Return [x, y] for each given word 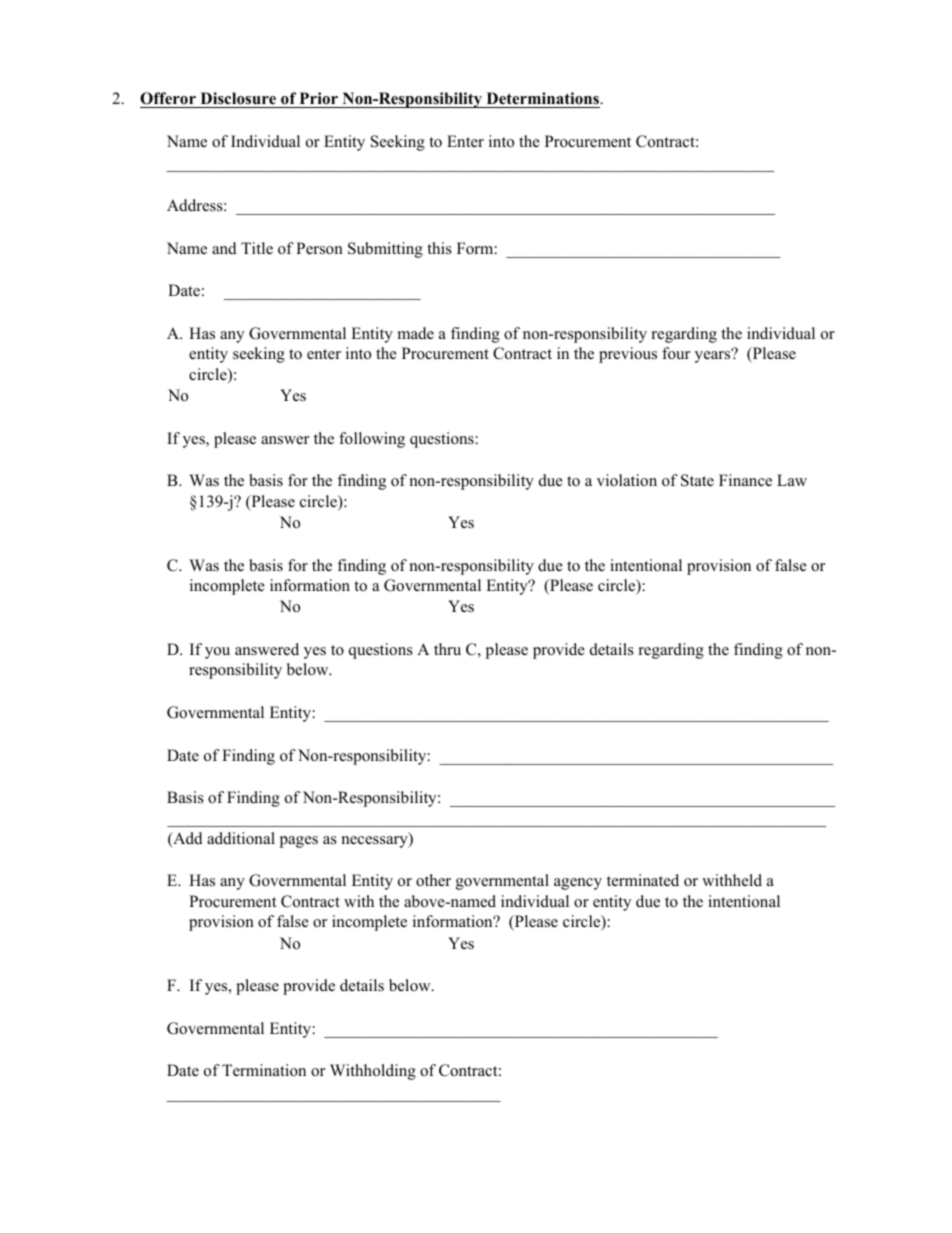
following [372, 440]
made [416, 333]
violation [627, 480]
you [217, 653]
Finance [745, 480]
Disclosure [238, 100]
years [714, 356]
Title [257, 248]
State [697, 480]
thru [447, 649]
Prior [318, 100]
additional [241, 838]
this [439, 248]
